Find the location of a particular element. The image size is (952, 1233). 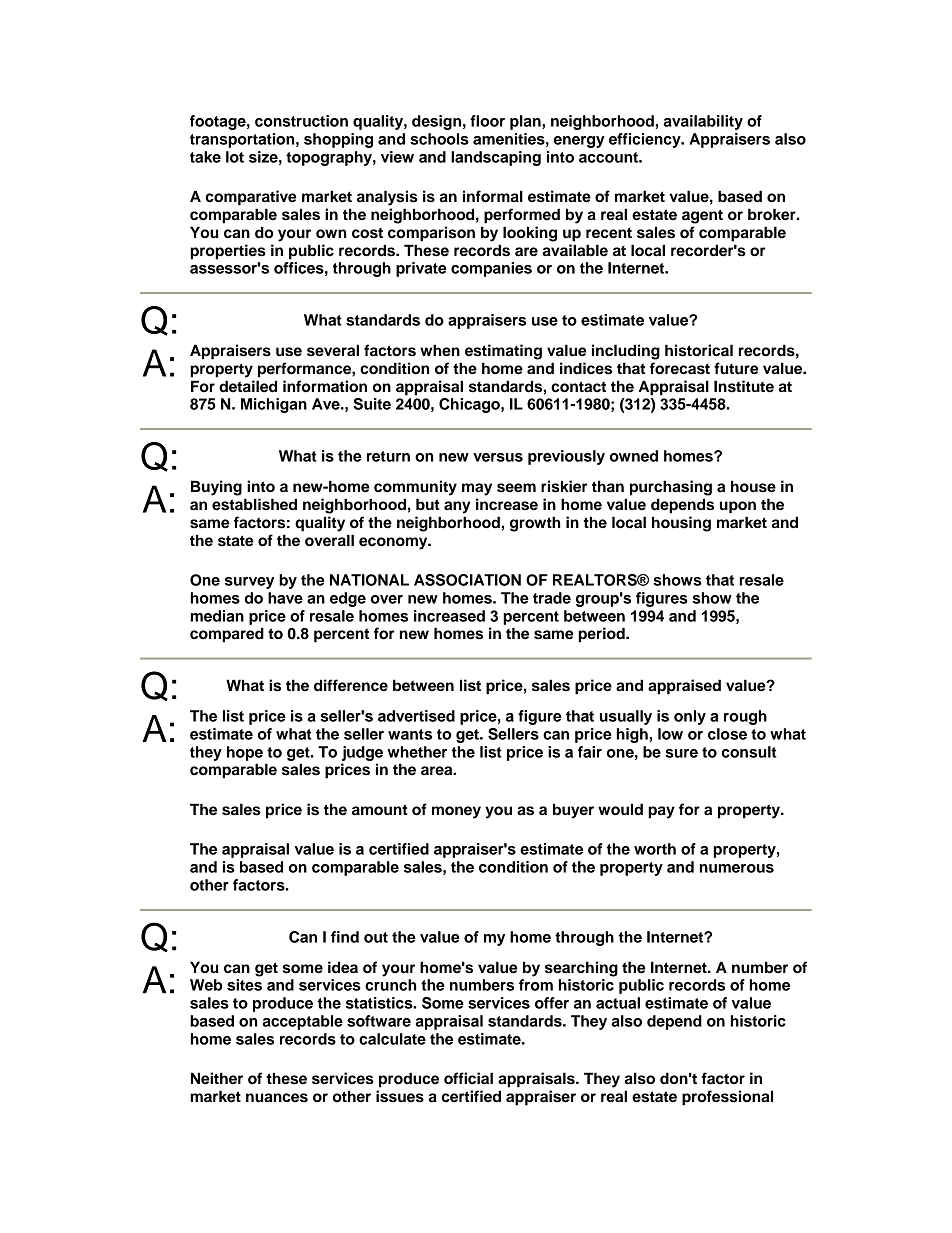

established is located at coordinates (254, 504).
